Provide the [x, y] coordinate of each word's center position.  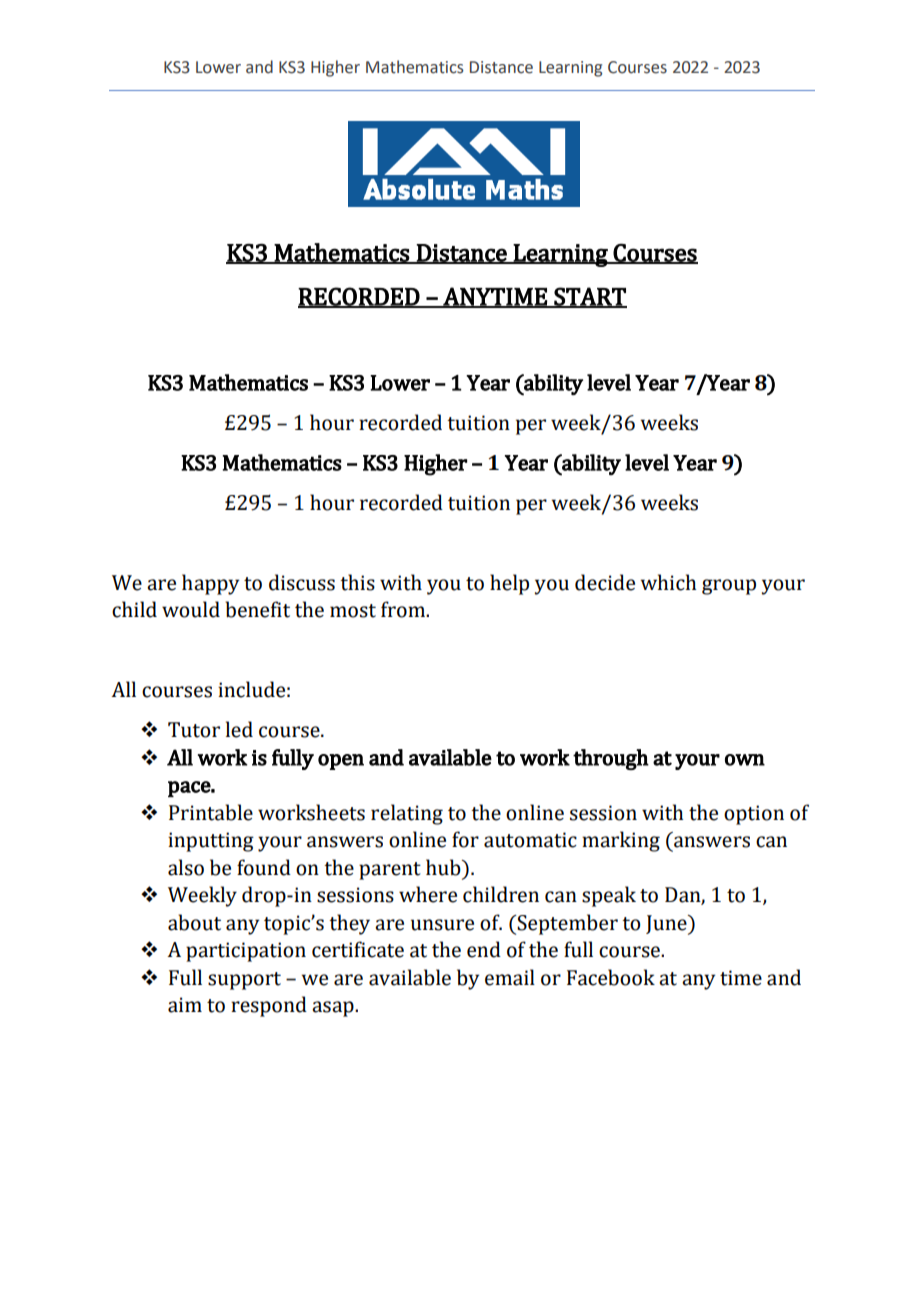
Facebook [611, 977]
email [510, 977]
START [589, 297]
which [668, 582]
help [509, 584]
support [244, 981]
